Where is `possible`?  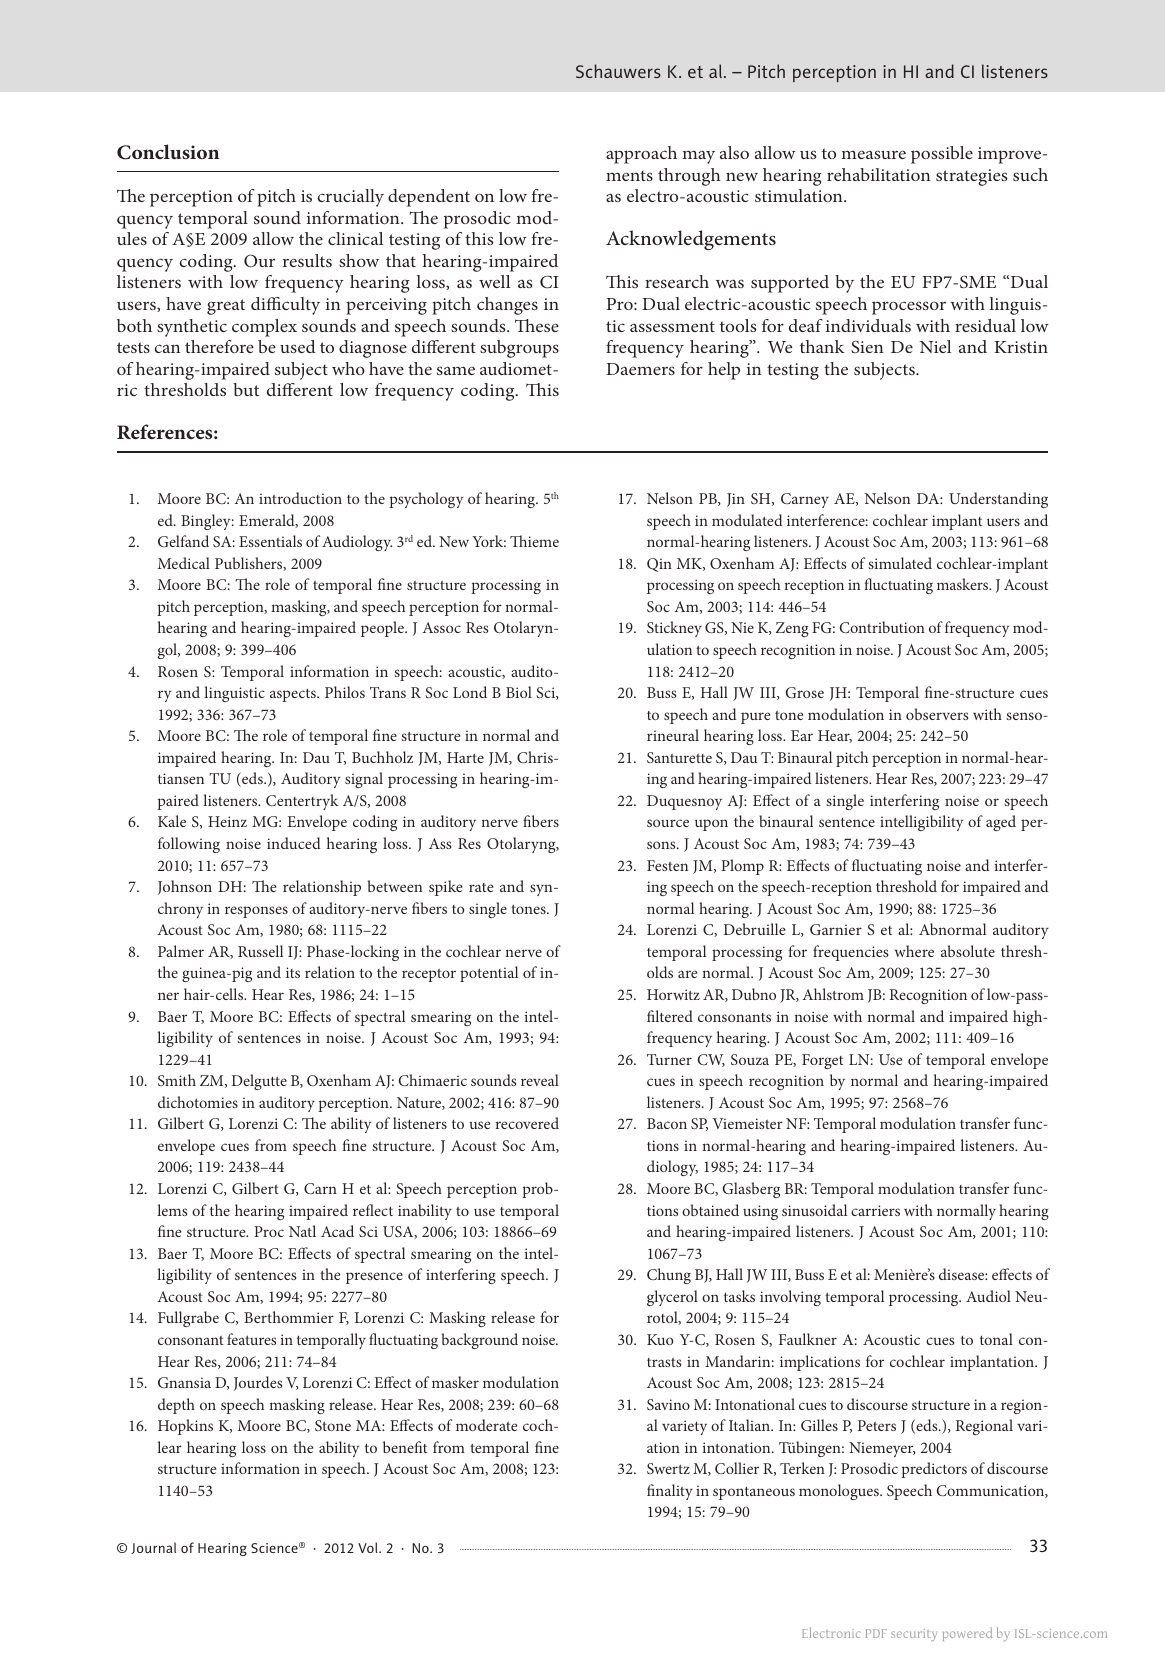
possible is located at coordinates (942, 155).
